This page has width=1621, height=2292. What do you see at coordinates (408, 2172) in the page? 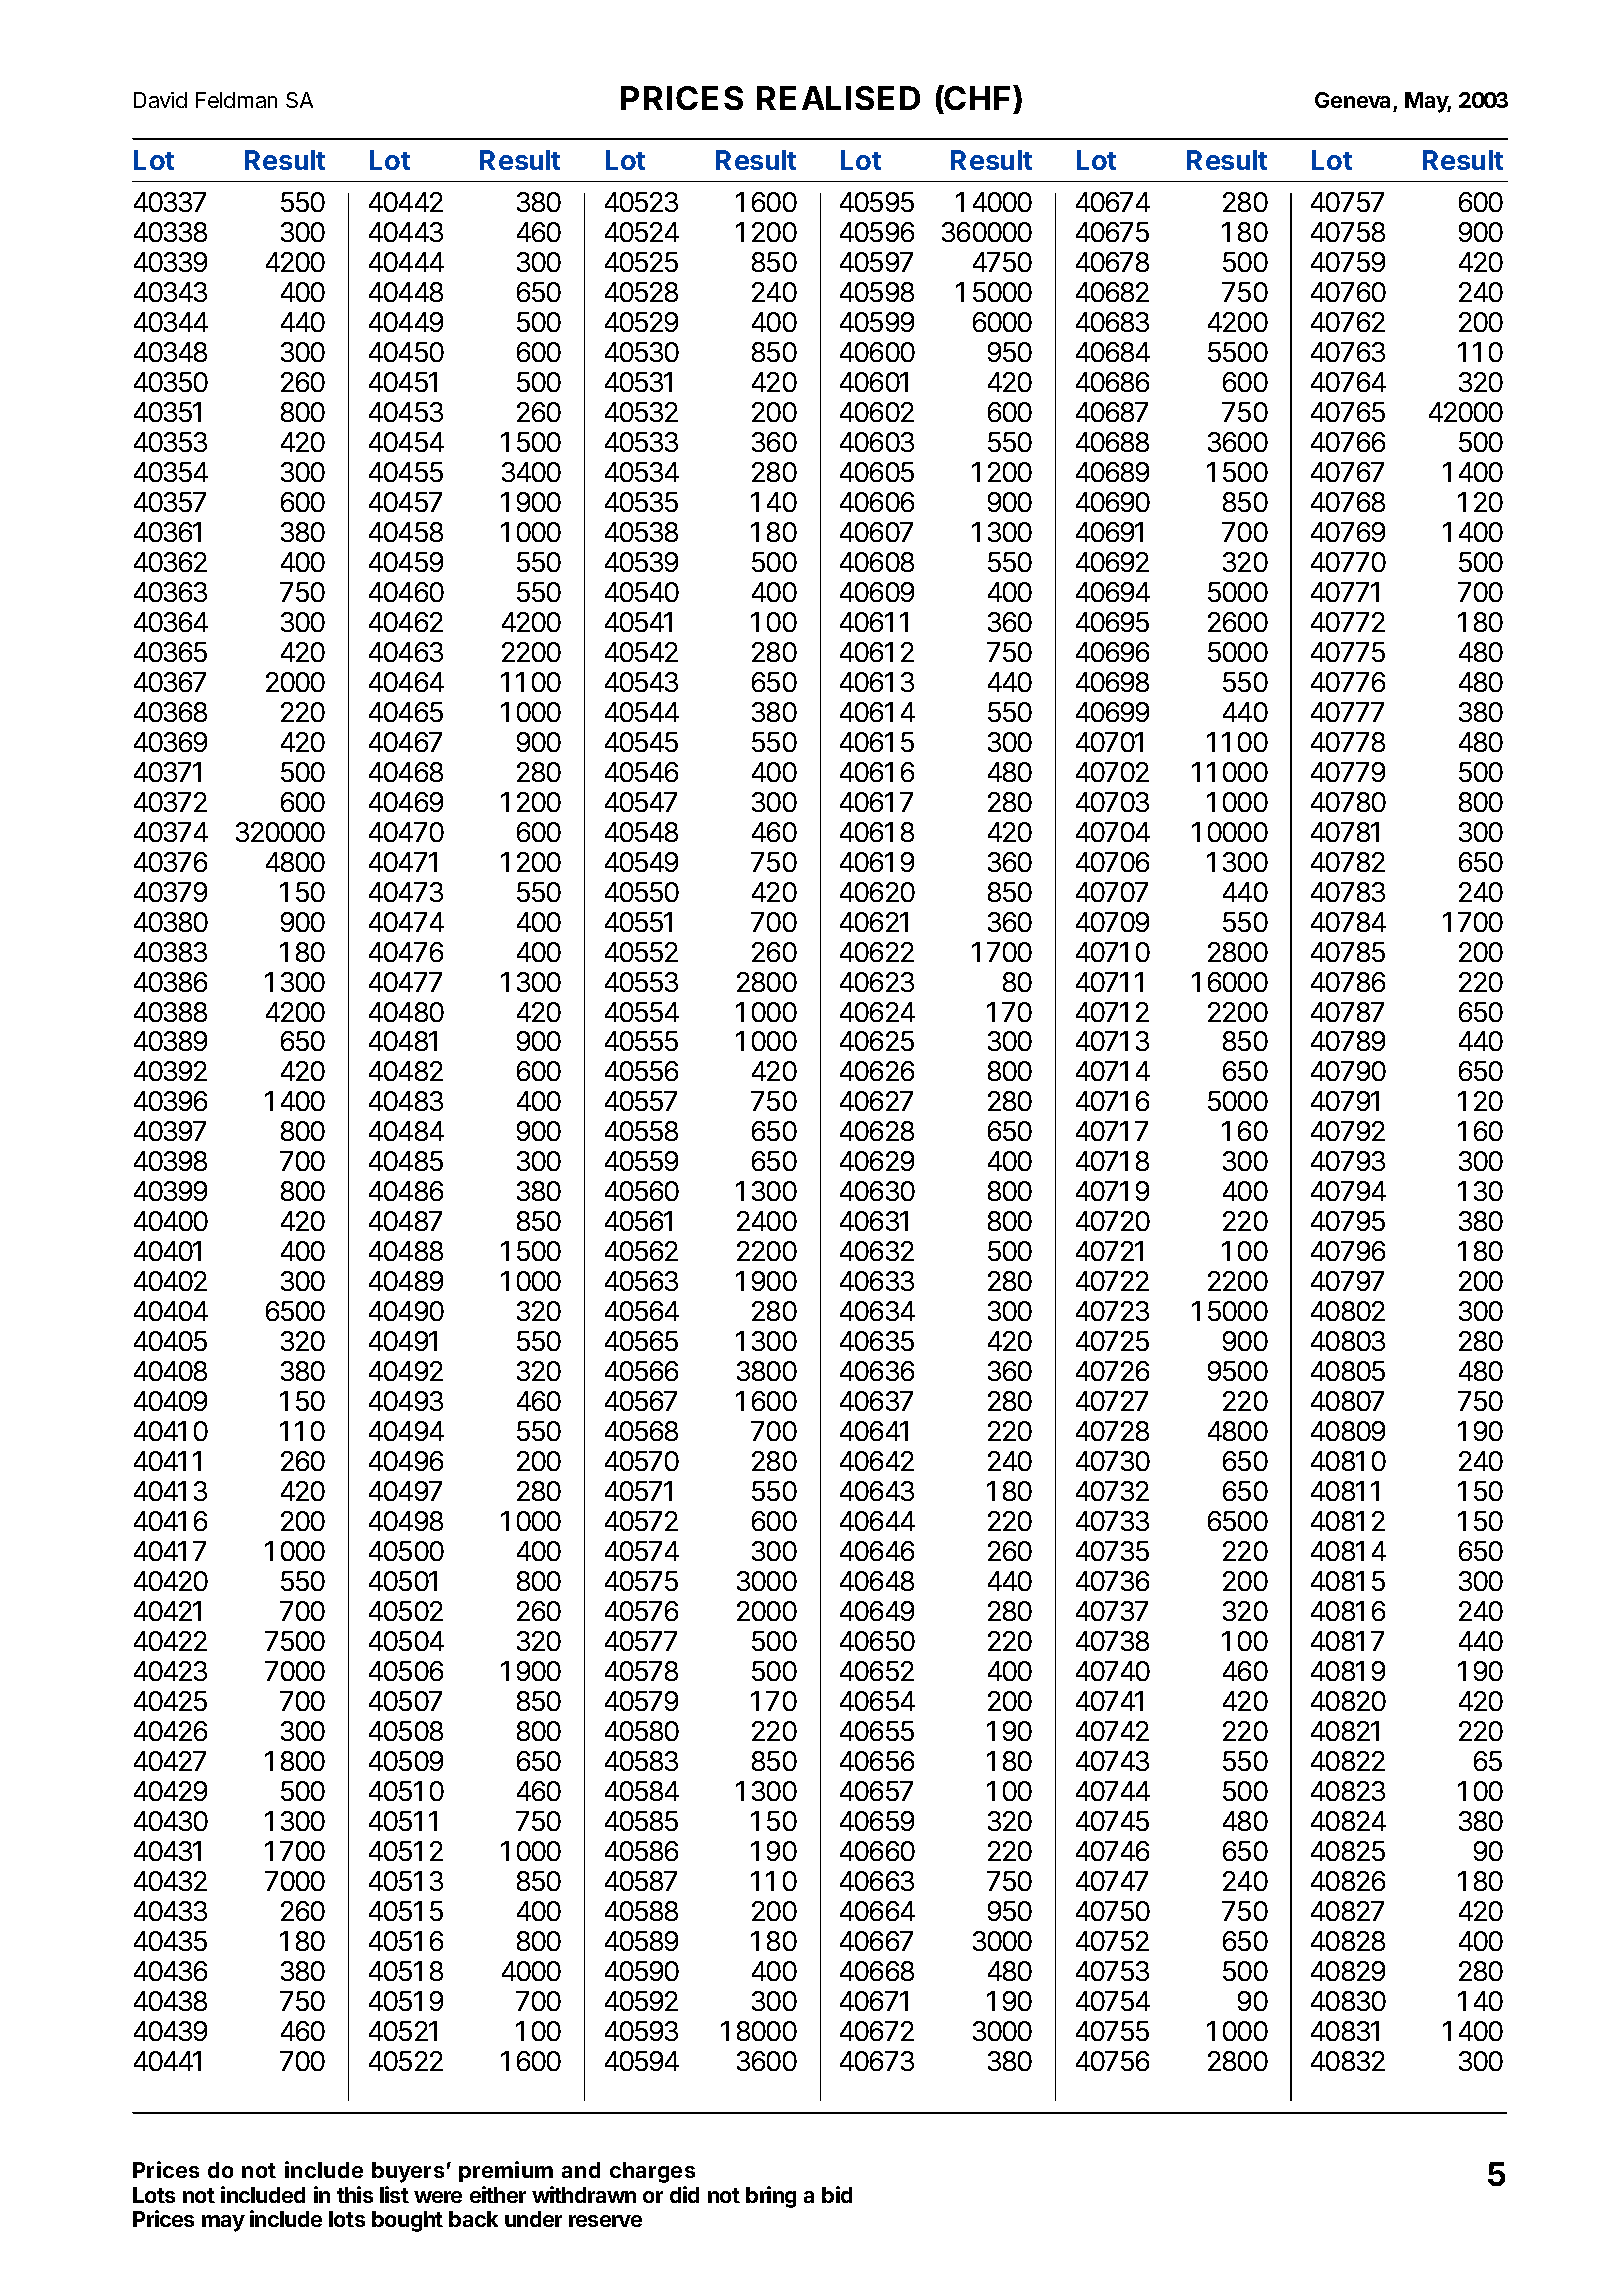
I see `buyers` at bounding box center [408, 2172].
